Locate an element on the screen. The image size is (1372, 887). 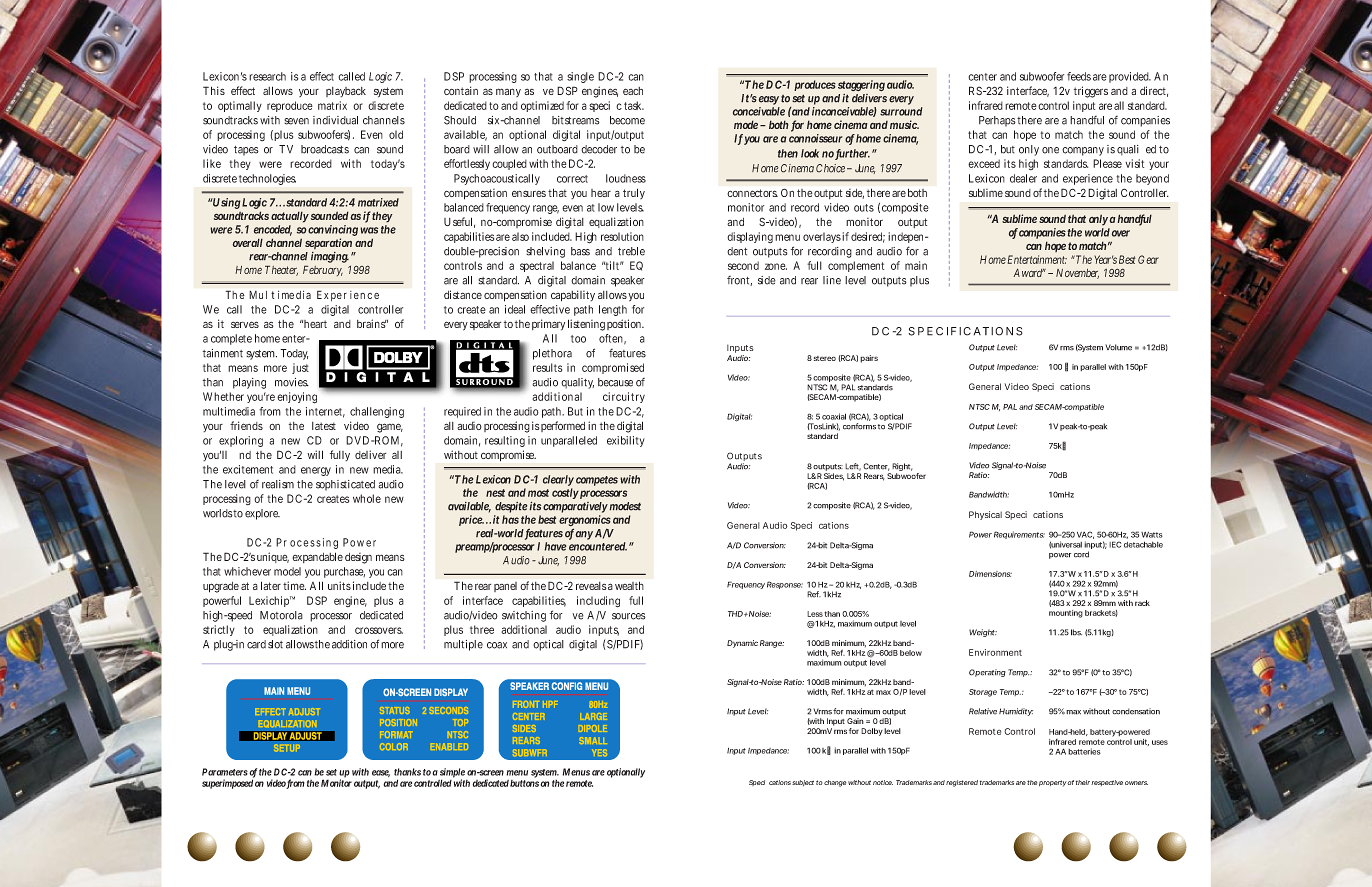
circuitry is located at coordinates (624, 397).
